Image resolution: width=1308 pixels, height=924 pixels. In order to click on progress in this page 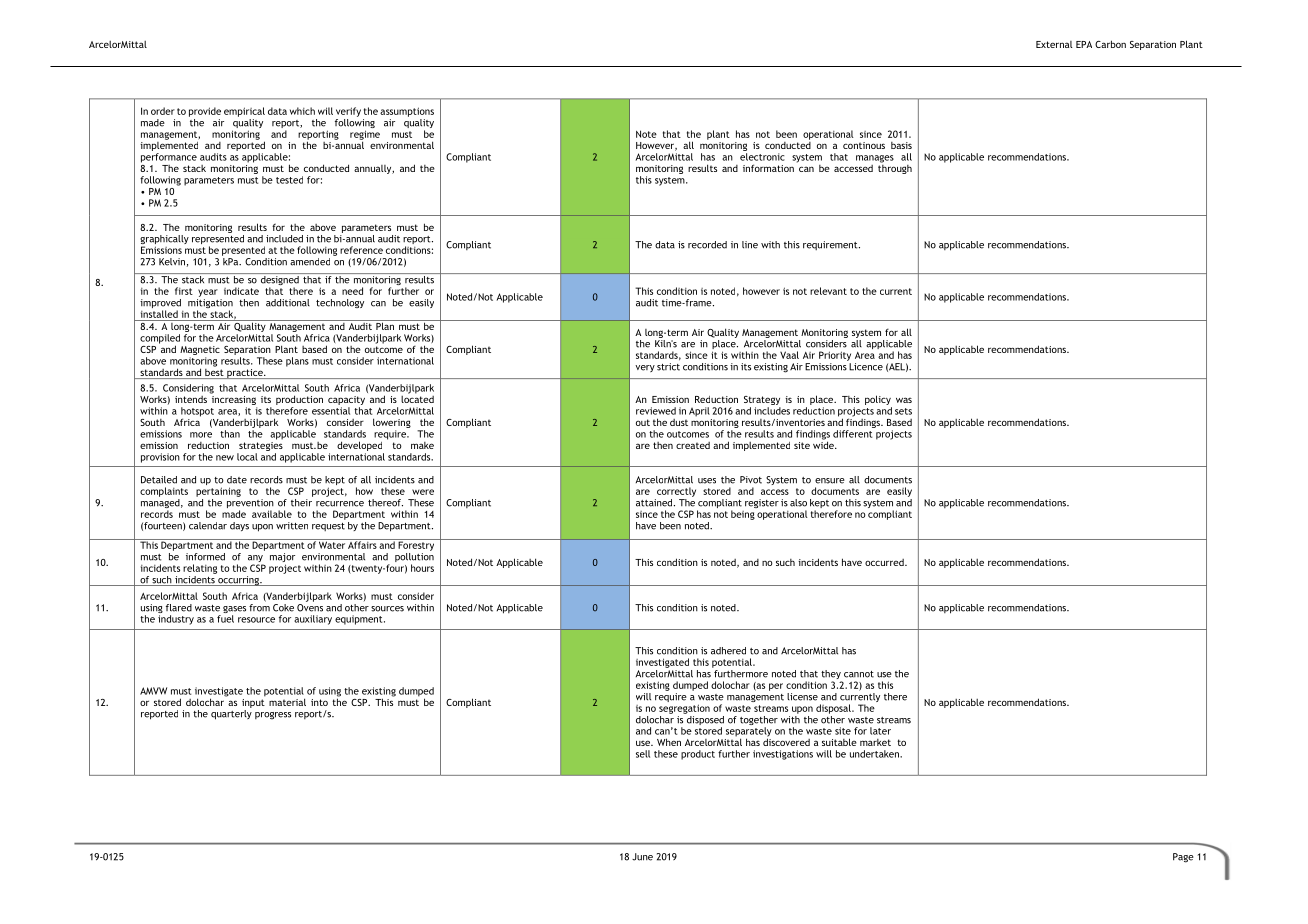, I will do `click(273, 716)`.
